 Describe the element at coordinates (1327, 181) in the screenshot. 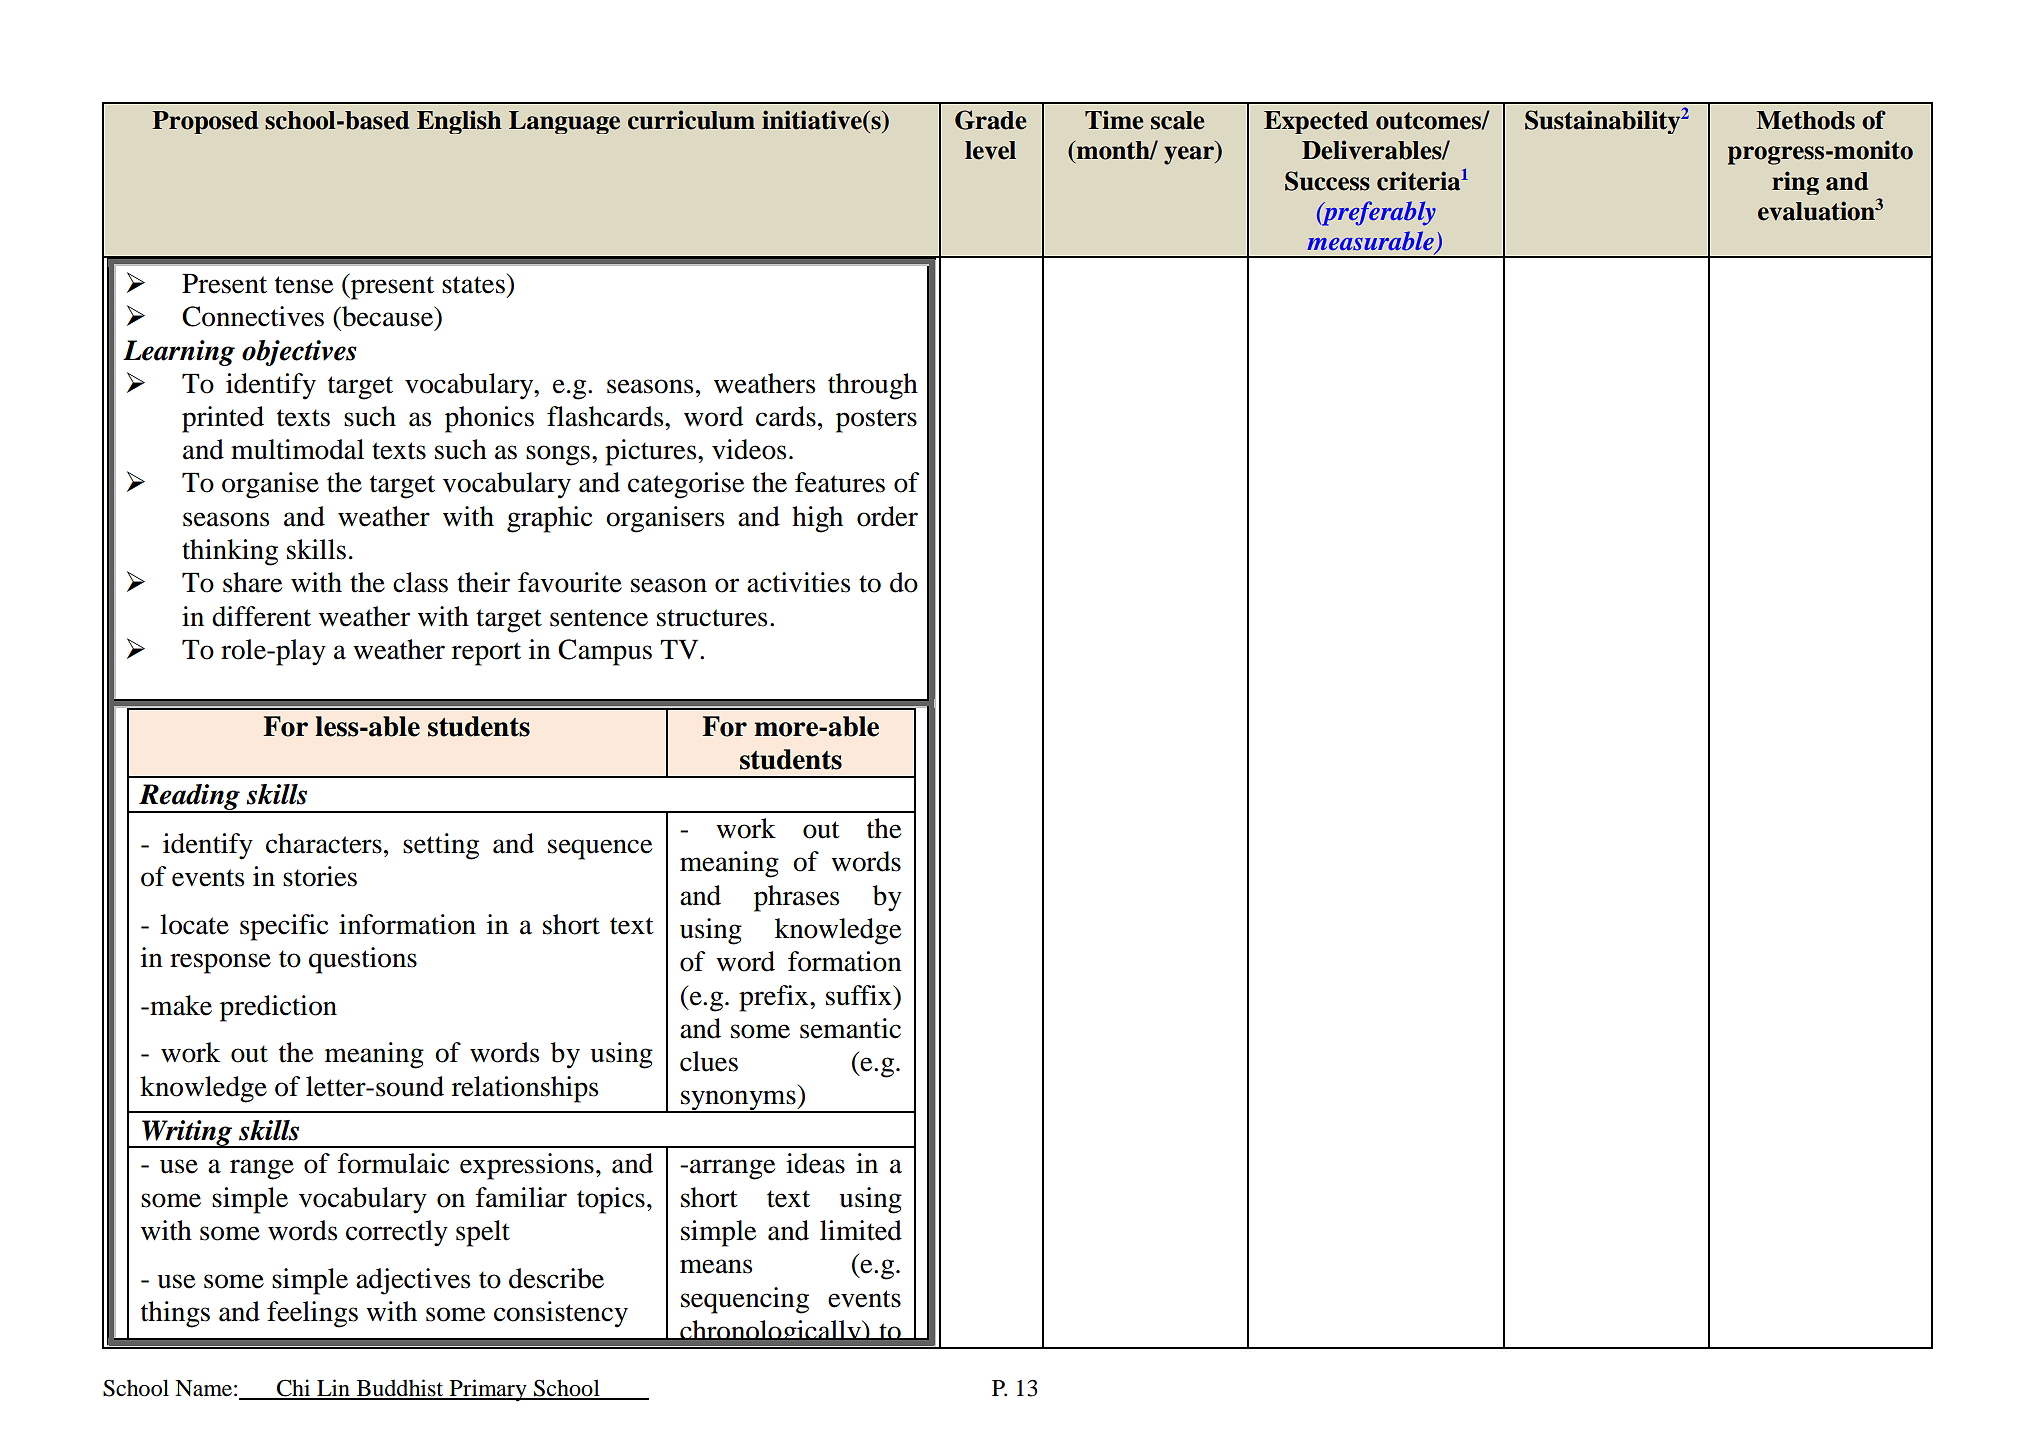

I see `Success` at that location.
